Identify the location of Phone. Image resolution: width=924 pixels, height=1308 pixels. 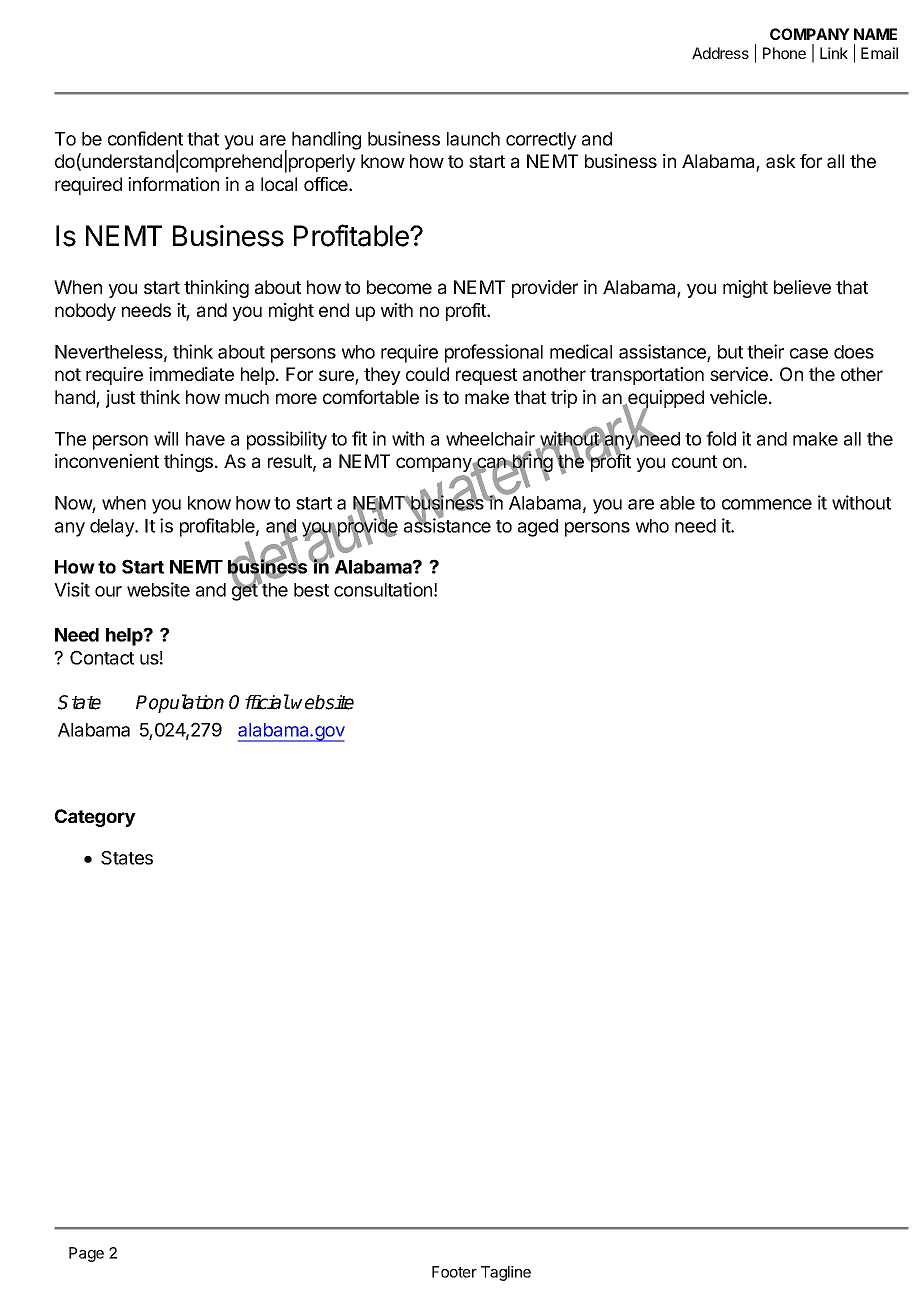
(784, 53).
